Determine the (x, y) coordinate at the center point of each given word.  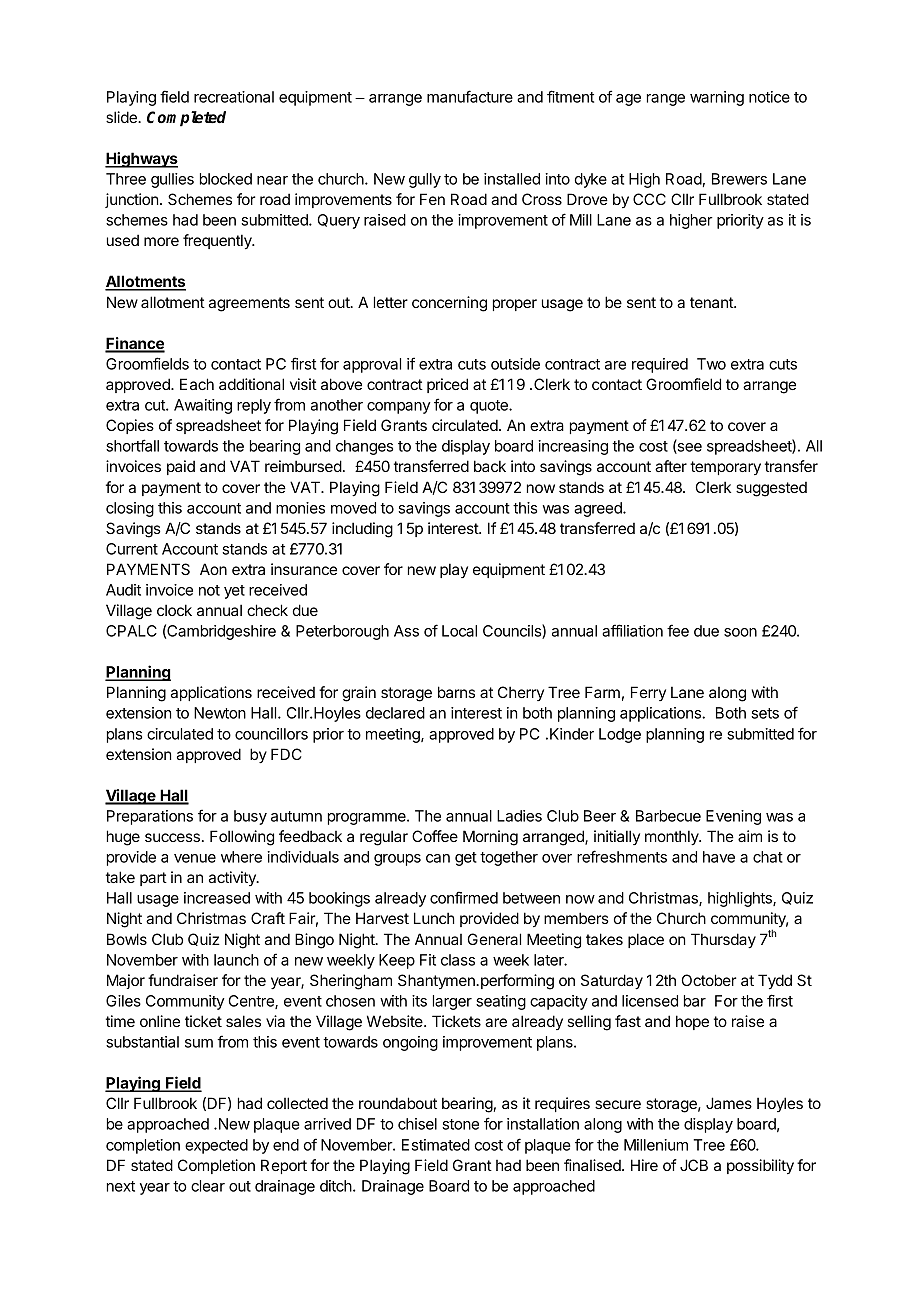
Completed (186, 119)
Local (459, 631)
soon (740, 632)
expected (216, 1146)
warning (717, 98)
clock (174, 610)
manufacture (470, 96)
